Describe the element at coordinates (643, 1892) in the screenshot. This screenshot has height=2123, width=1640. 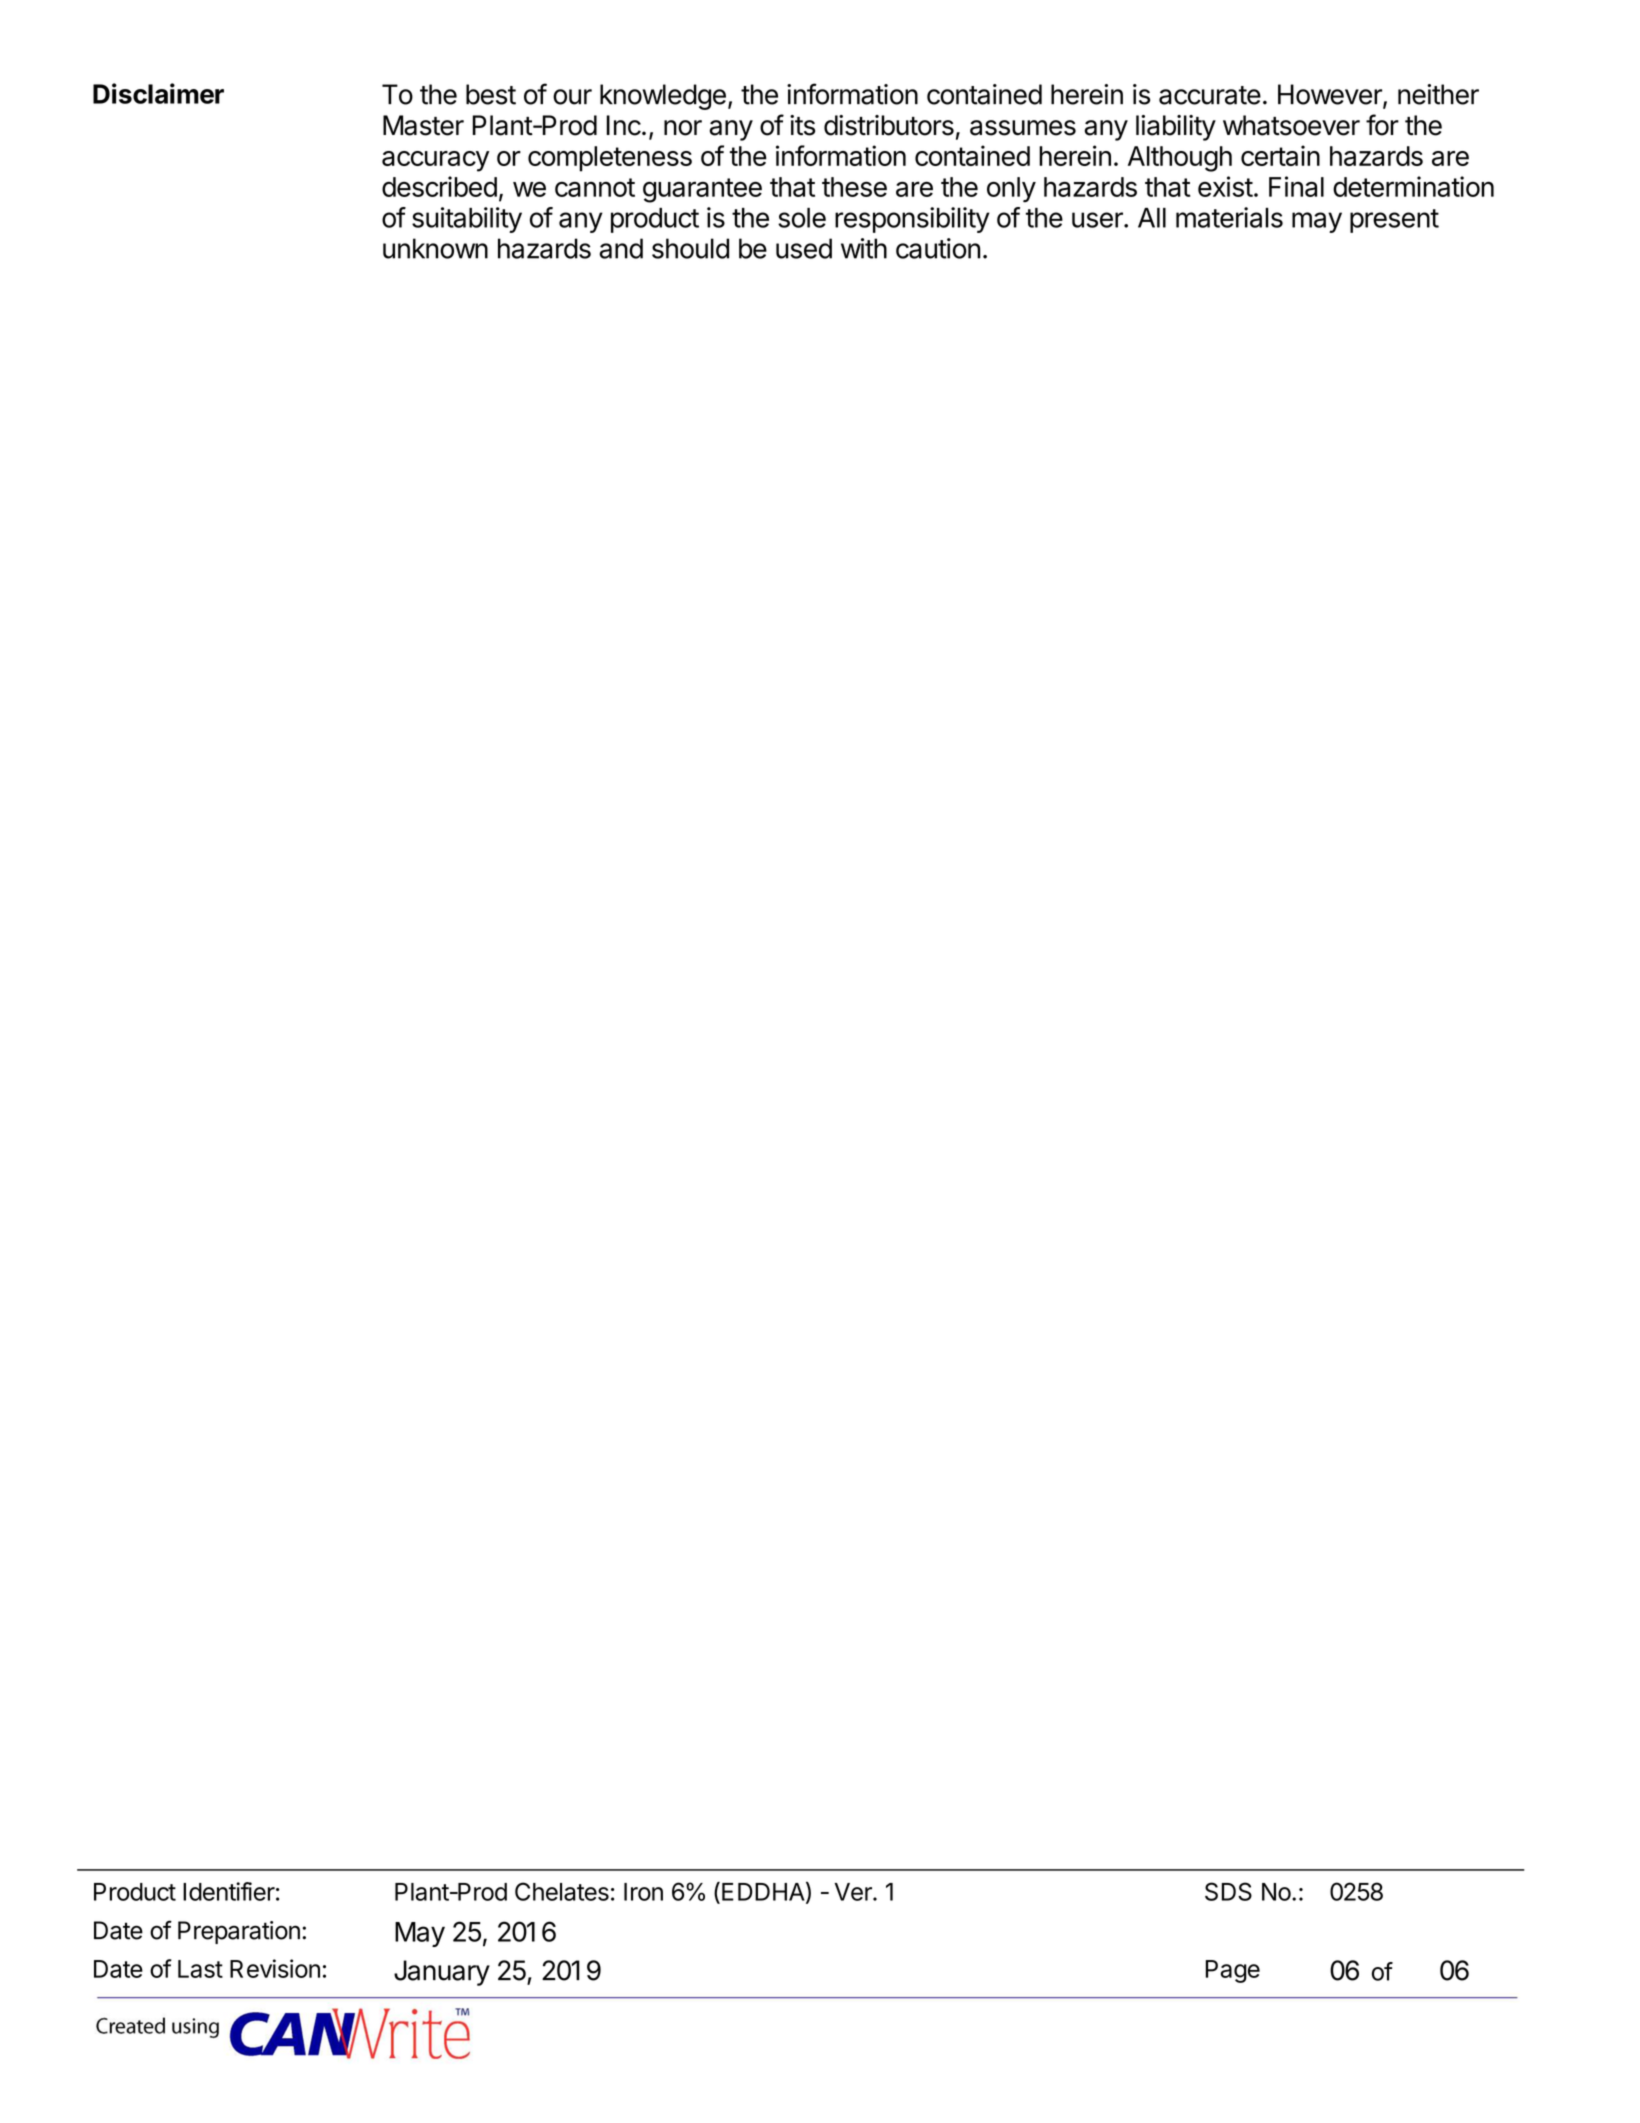
I see `Iron` at that location.
